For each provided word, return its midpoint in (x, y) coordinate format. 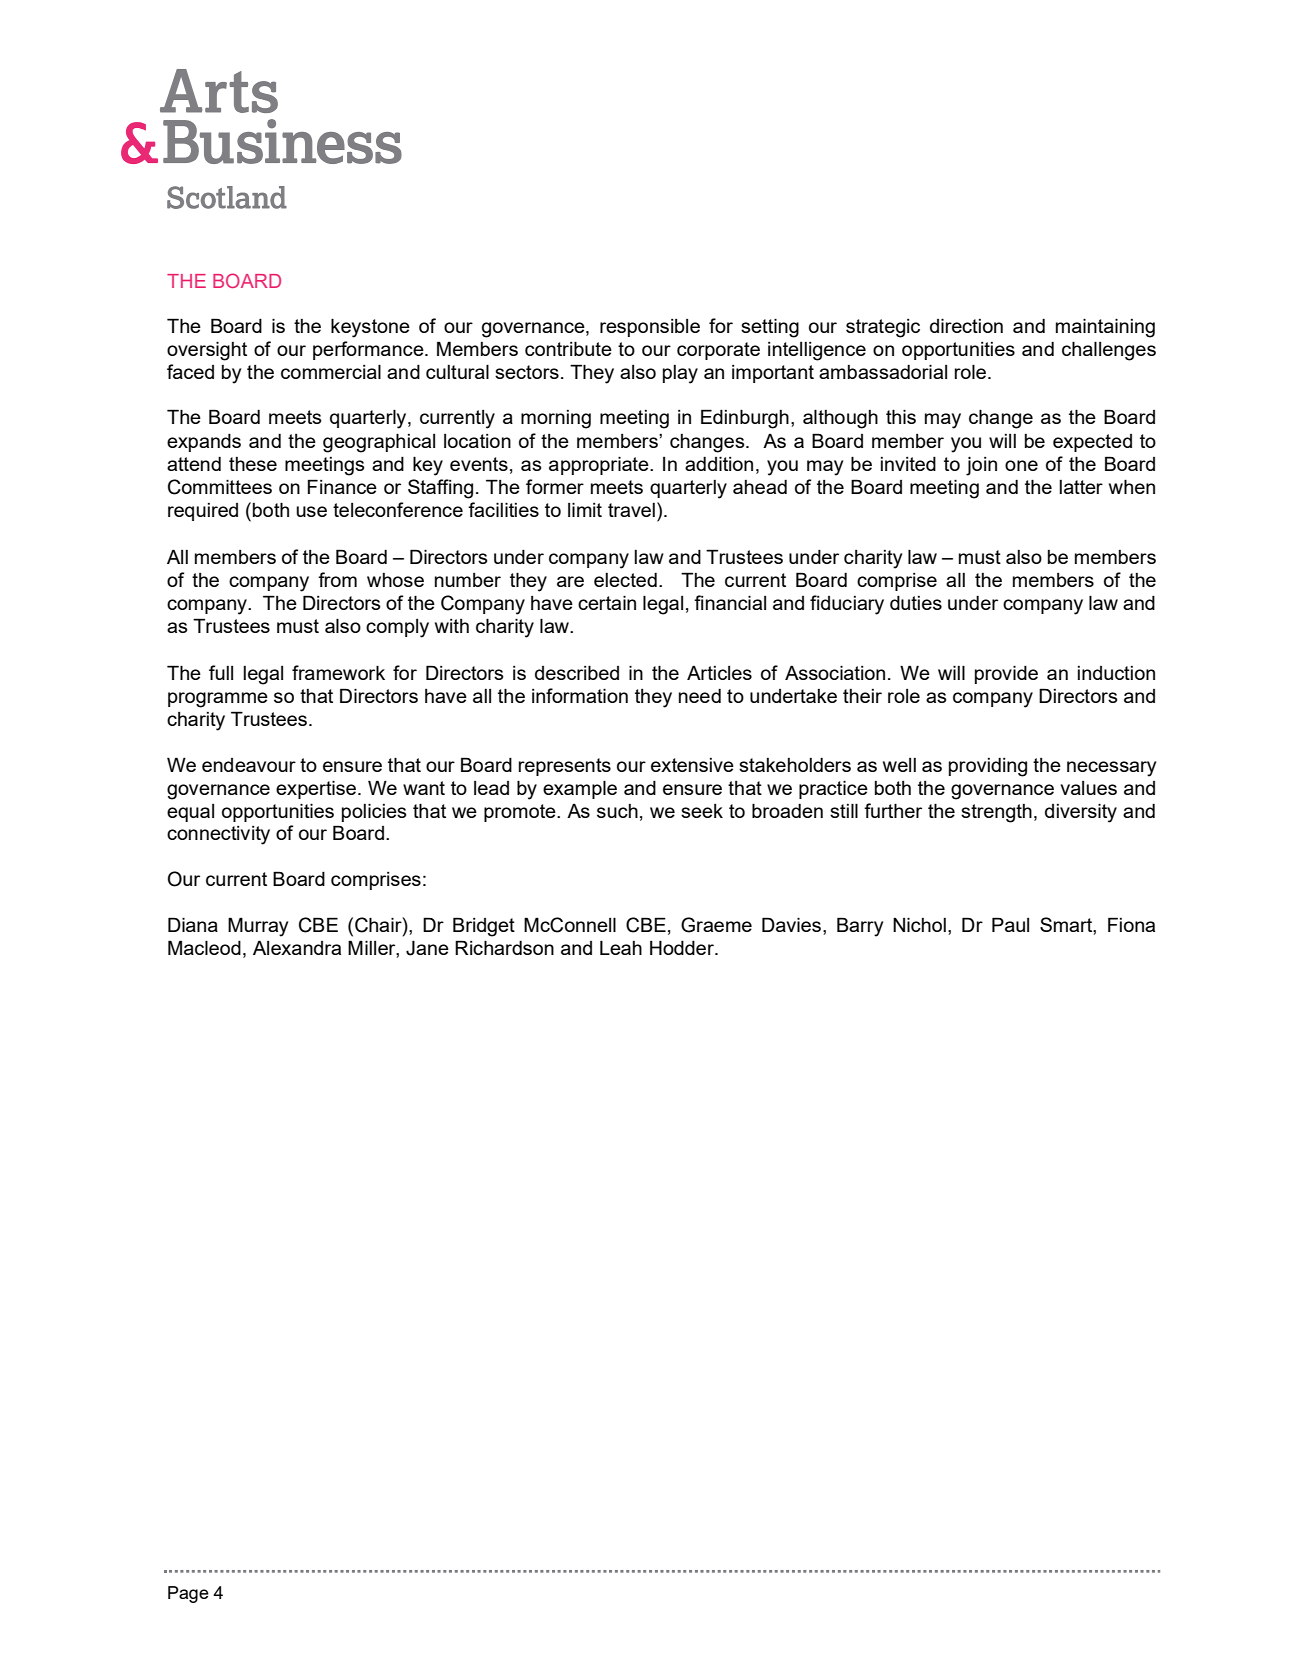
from (337, 579)
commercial (331, 371)
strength (996, 813)
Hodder (683, 947)
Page (188, 1594)
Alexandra (297, 947)
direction (966, 325)
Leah (621, 947)
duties (916, 603)
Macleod (204, 947)
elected (625, 580)
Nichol (919, 924)
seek (702, 811)
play (680, 374)
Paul (1010, 924)
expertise (317, 789)
